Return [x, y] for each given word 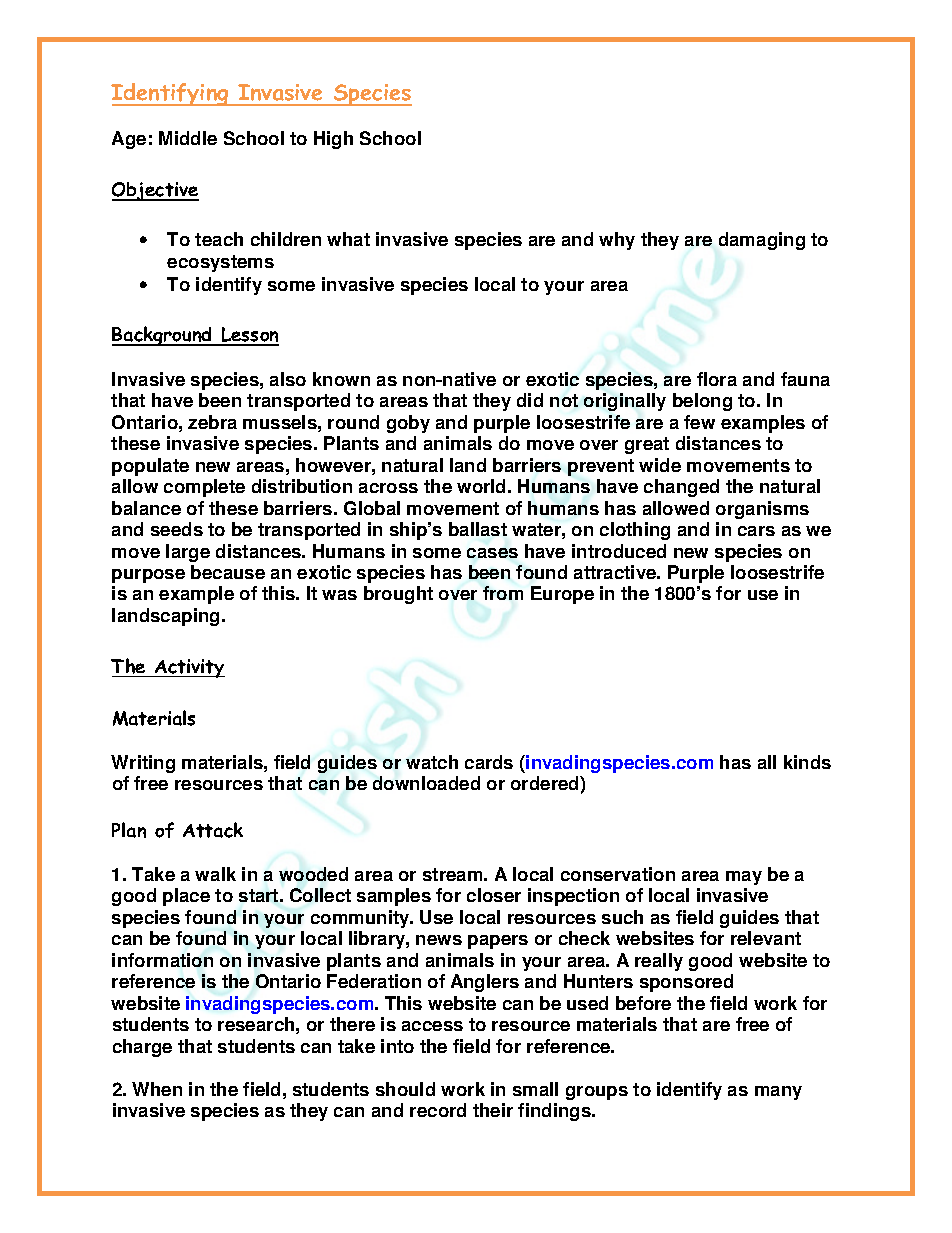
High [333, 140]
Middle [188, 138]
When [157, 1089]
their [493, 1110]
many [778, 1093]
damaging [762, 241]
